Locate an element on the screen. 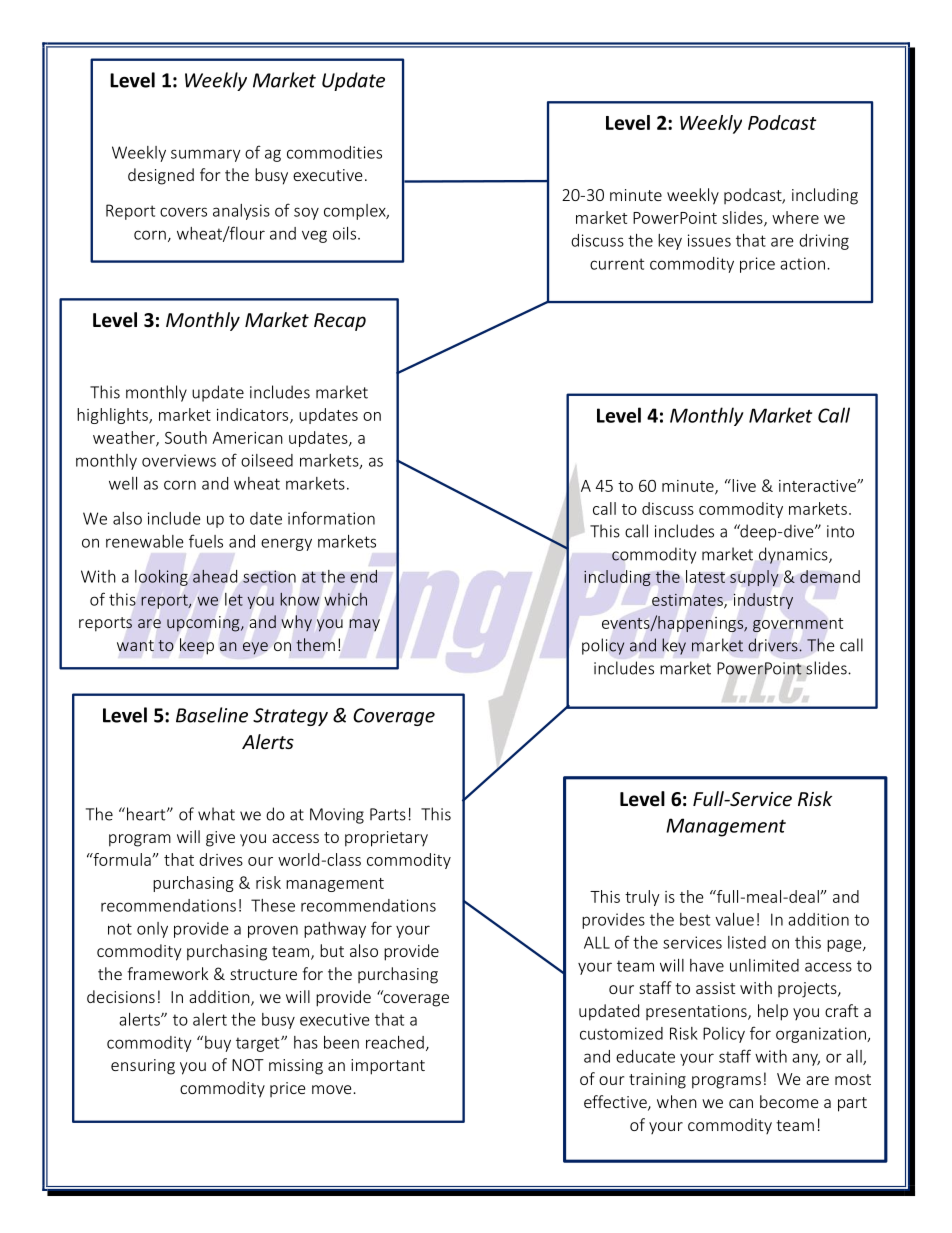 This screenshot has height=1233, width=952. buy is located at coordinates (218, 1044).
